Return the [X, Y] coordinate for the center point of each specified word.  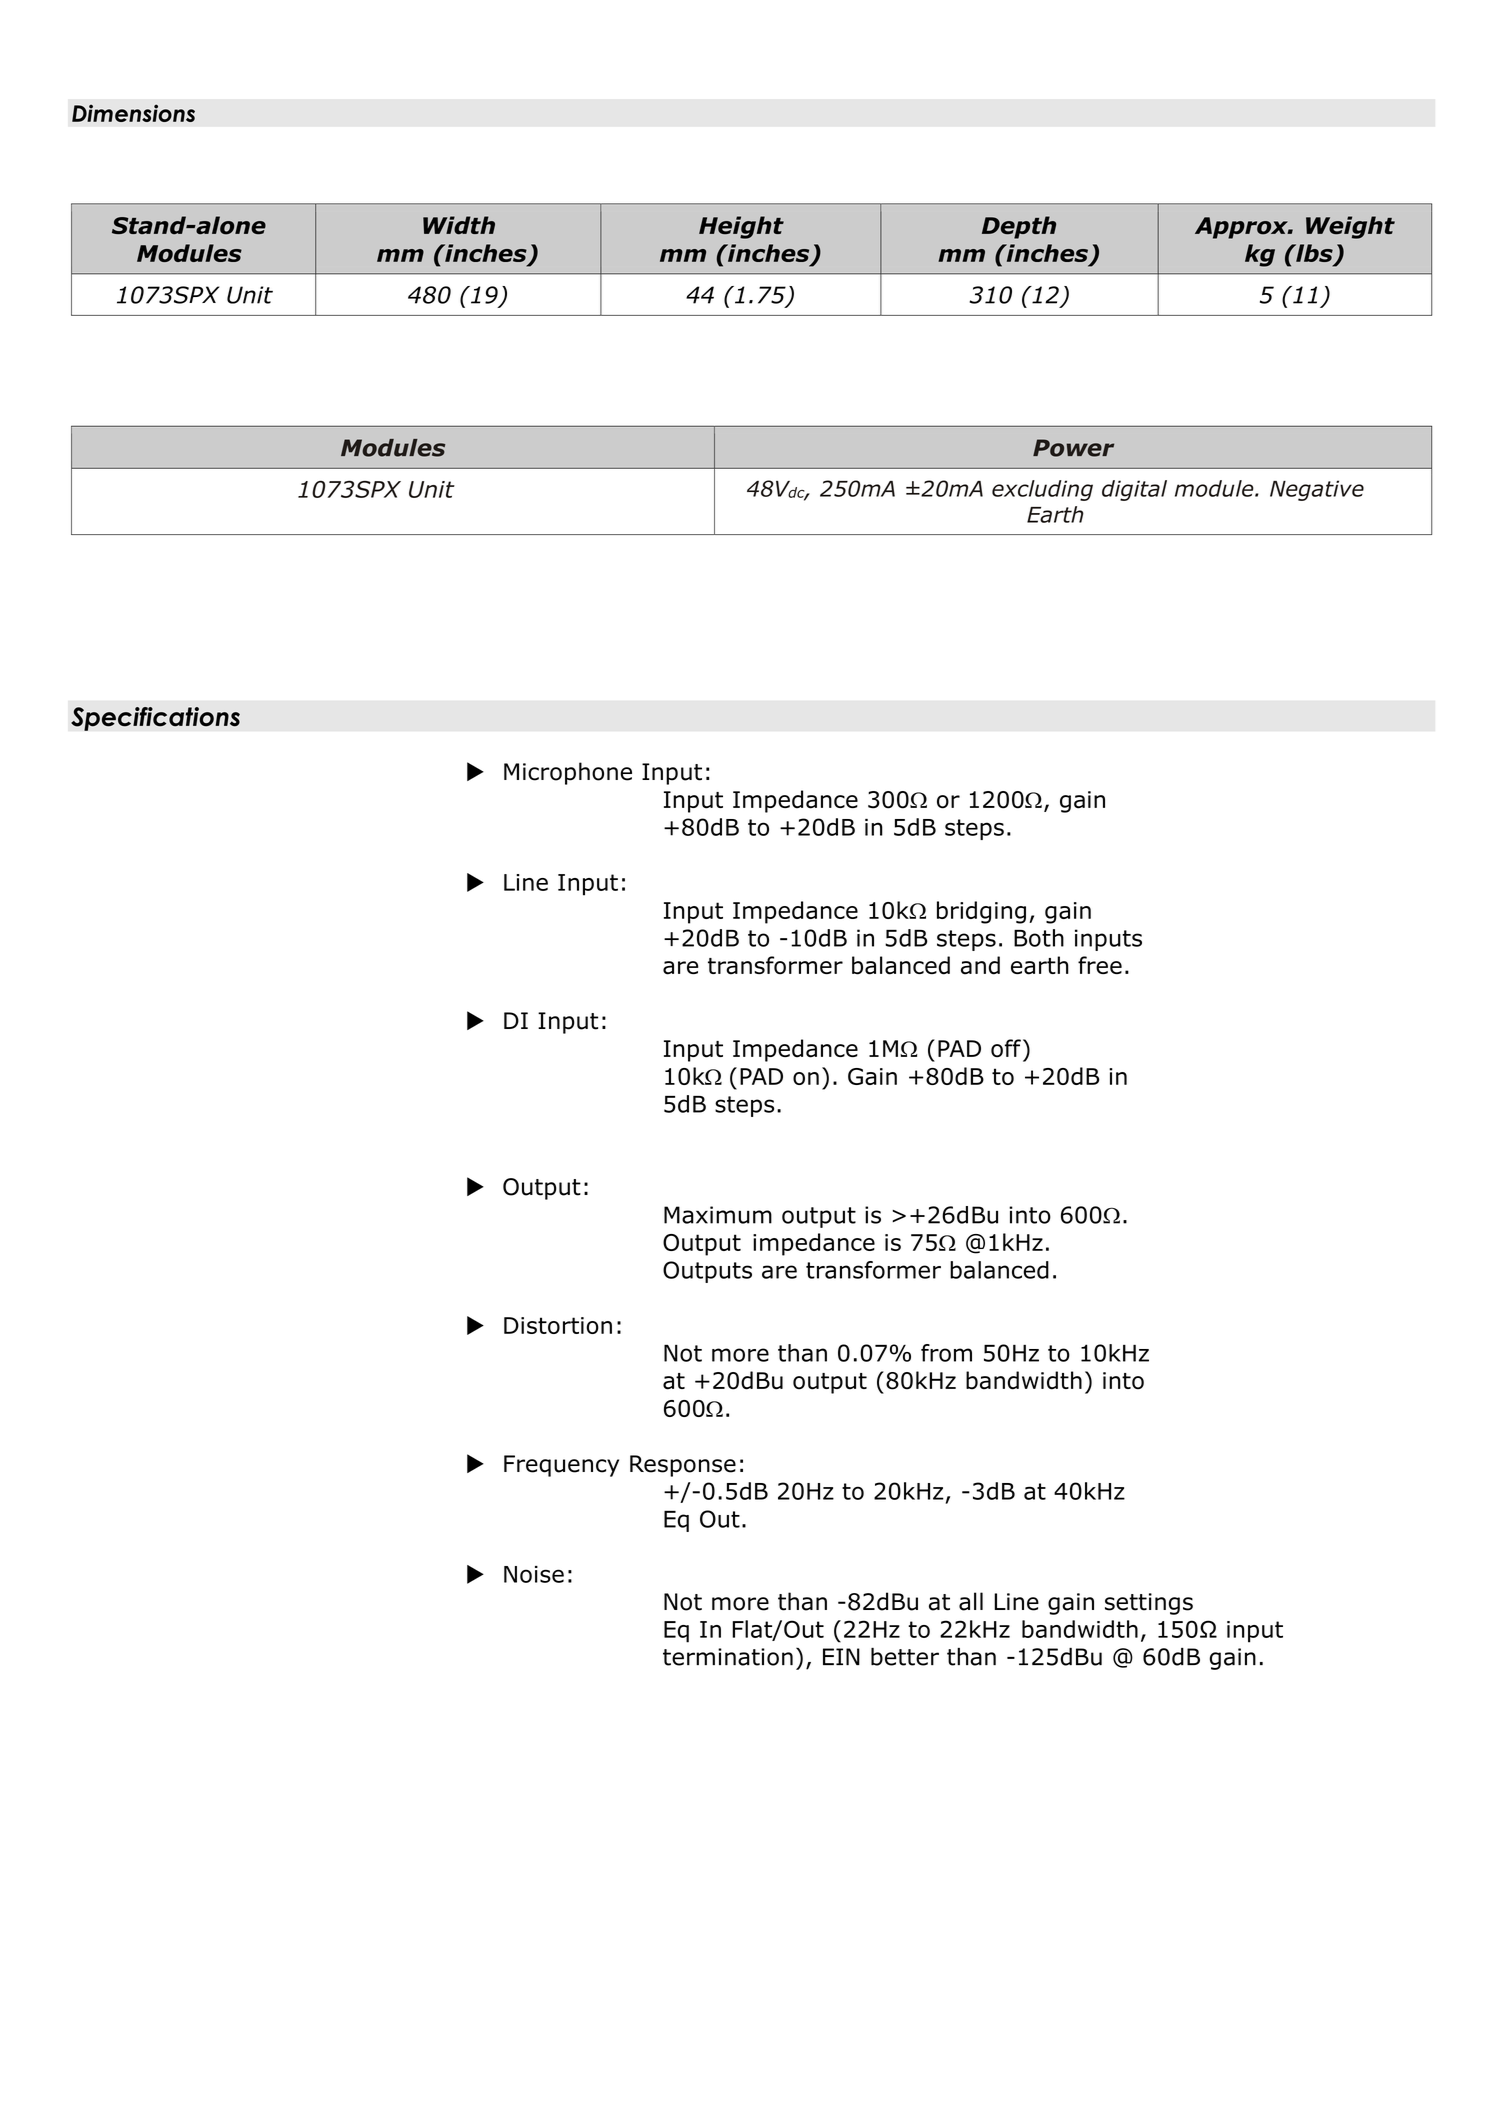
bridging [981, 912]
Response [683, 1466]
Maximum [718, 1215]
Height [741, 227]
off [1006, 1048]
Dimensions [133, 113]
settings [1149, 1604]
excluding [1042, 490]
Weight [1350, 227]
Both [1039, 938]
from [946, 1353]
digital [1134, 490]
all [971, 1601]
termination [728, 1657]
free [1100, 965]
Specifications [155, 719]
